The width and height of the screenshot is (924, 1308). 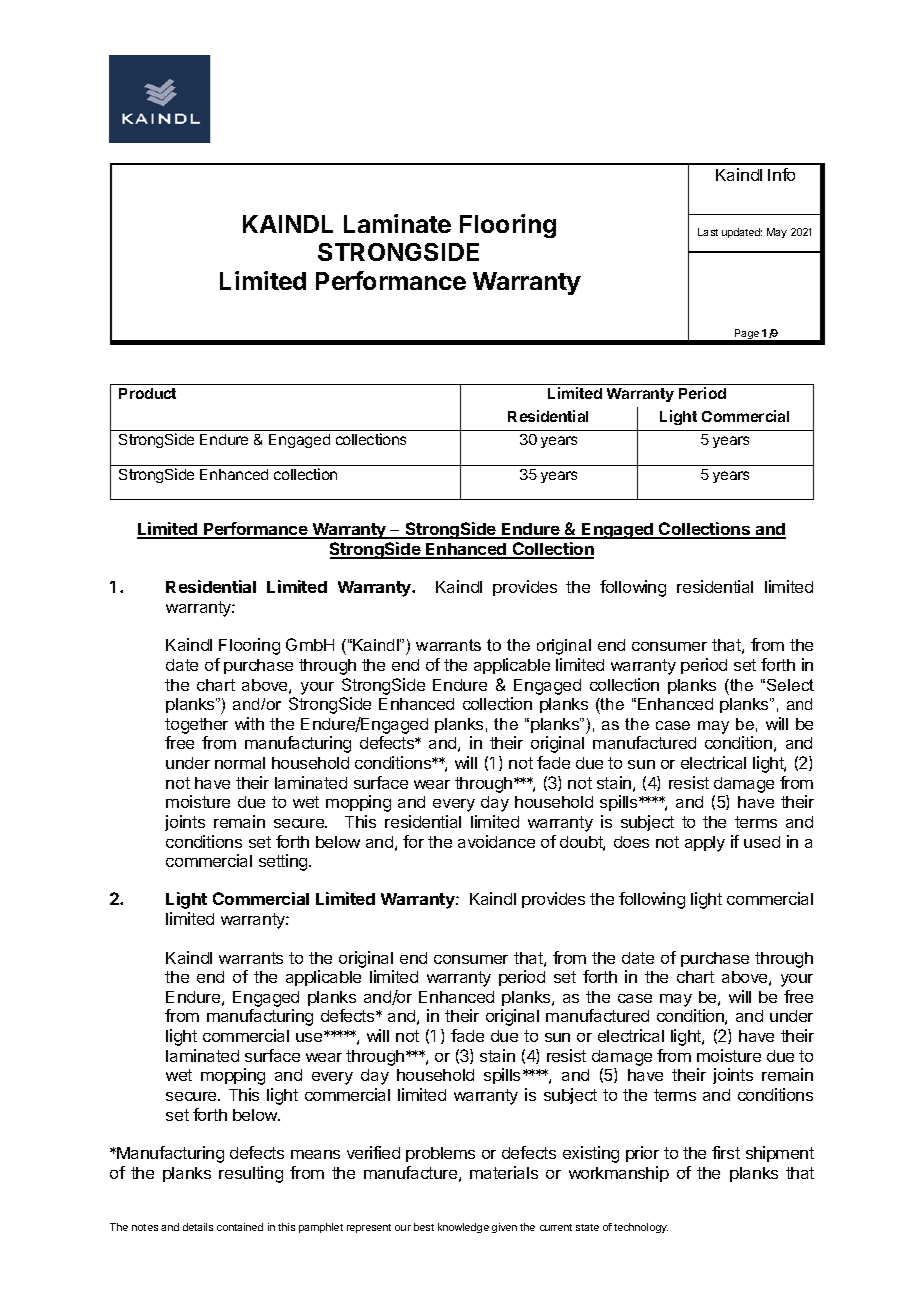 What do you see at coordinates (790, 685) in the screenshot?
I see `Select` at bounding box center [790, 685].
